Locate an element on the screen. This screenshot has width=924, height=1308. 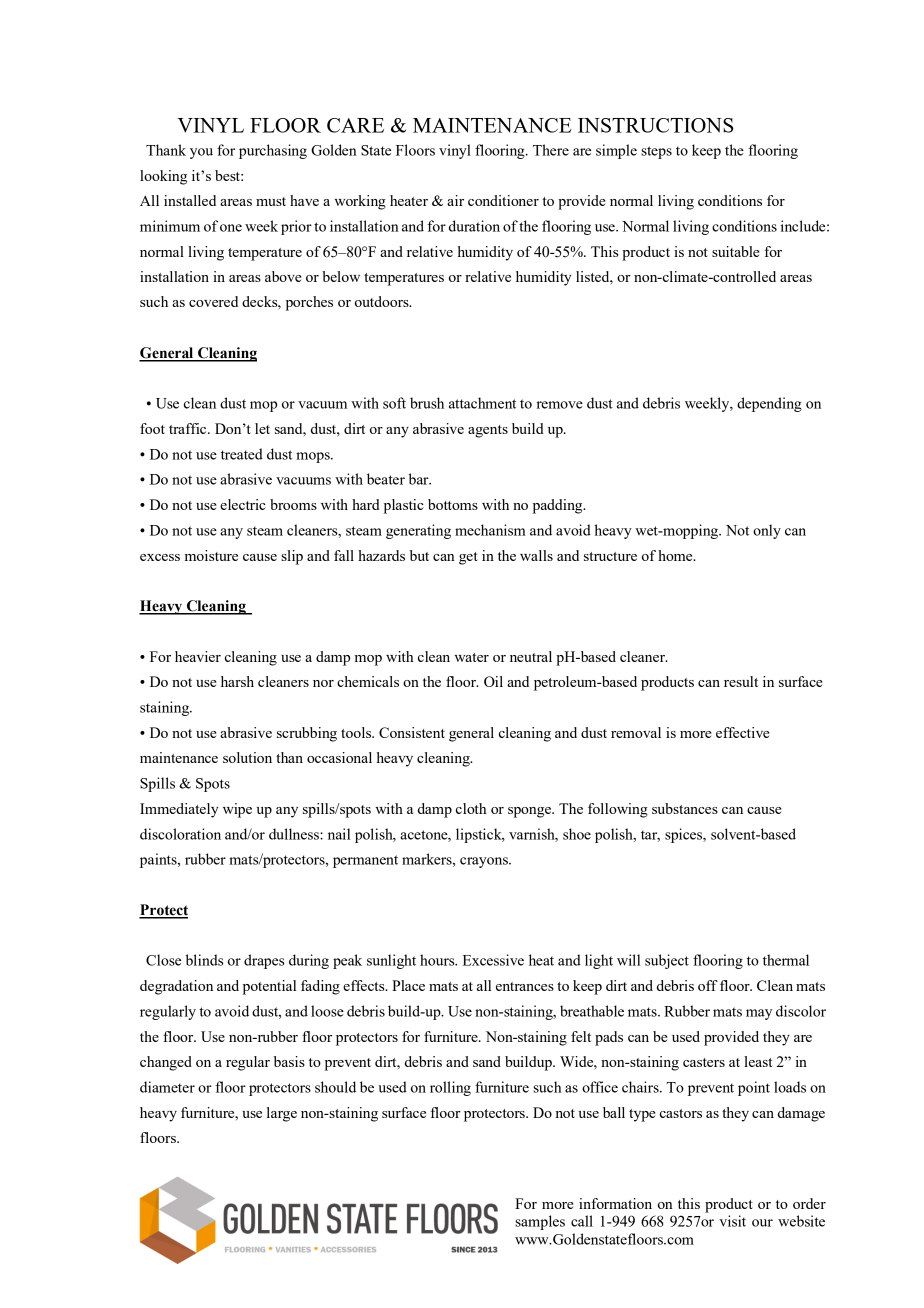
harsh is located at coordinates (237, 681).
